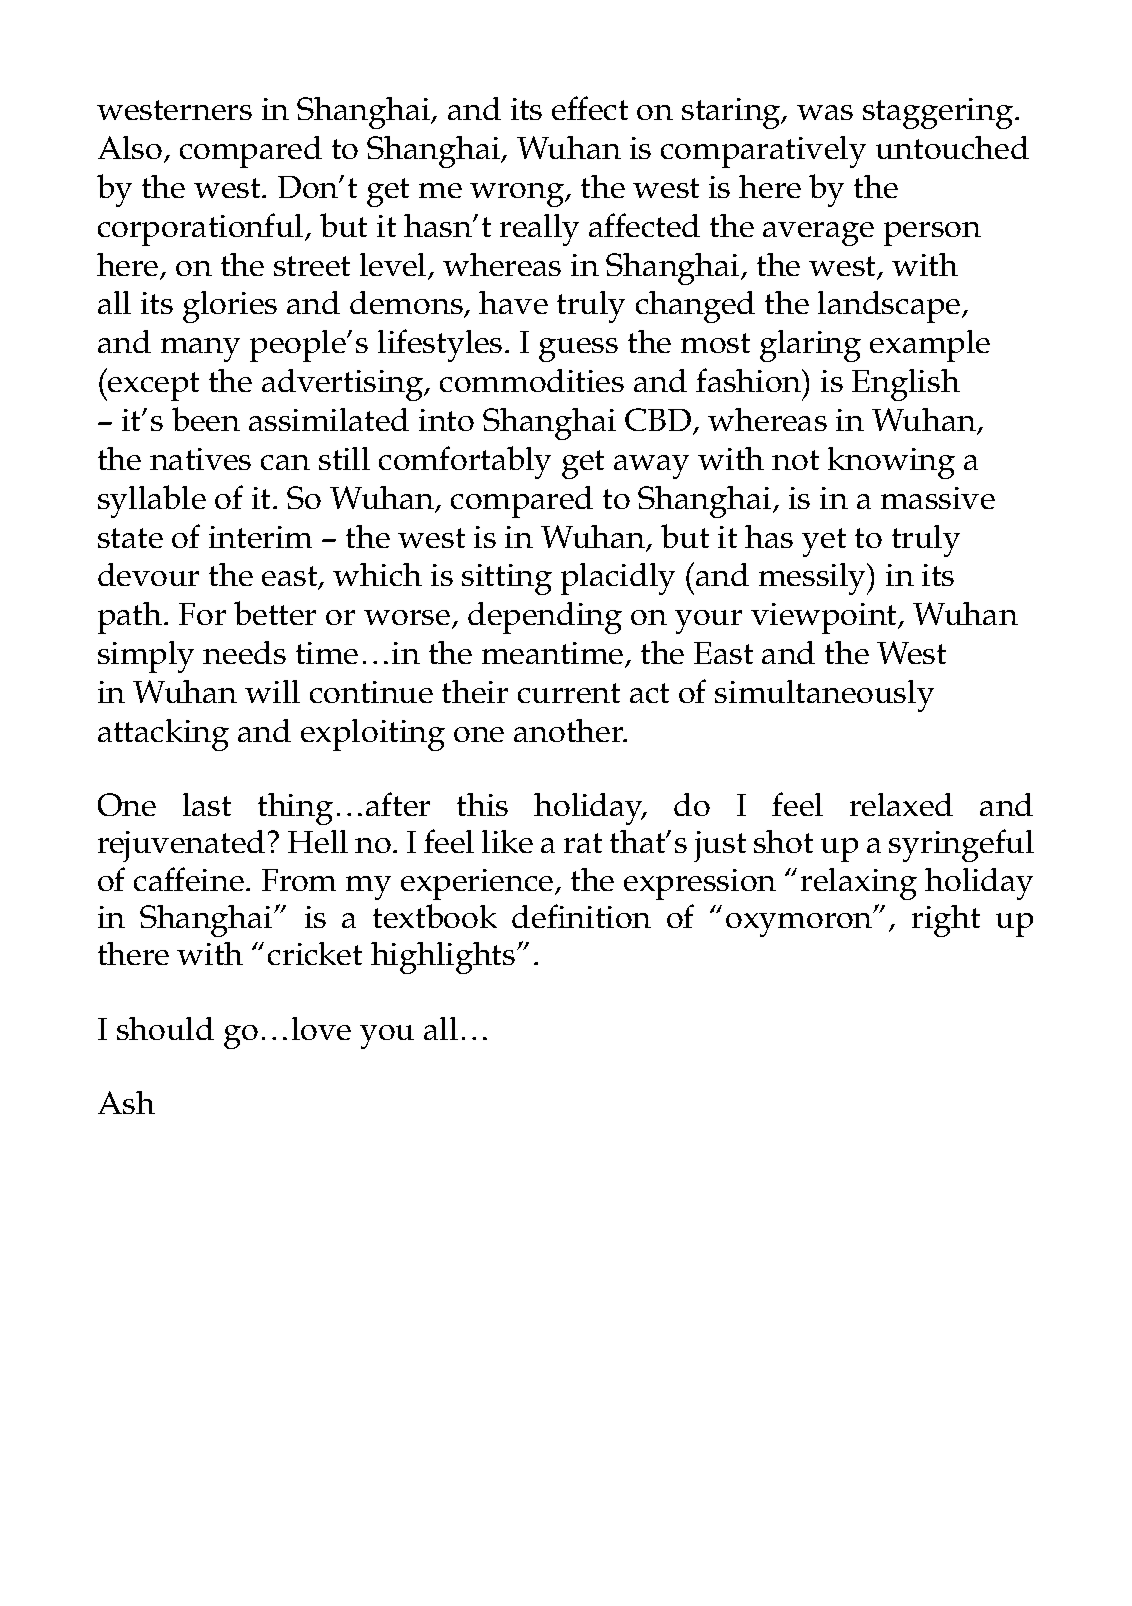 The image size is (1132, 1606). Describe the element at coordinates (207, 804) in the page. I see `last` at that location.
